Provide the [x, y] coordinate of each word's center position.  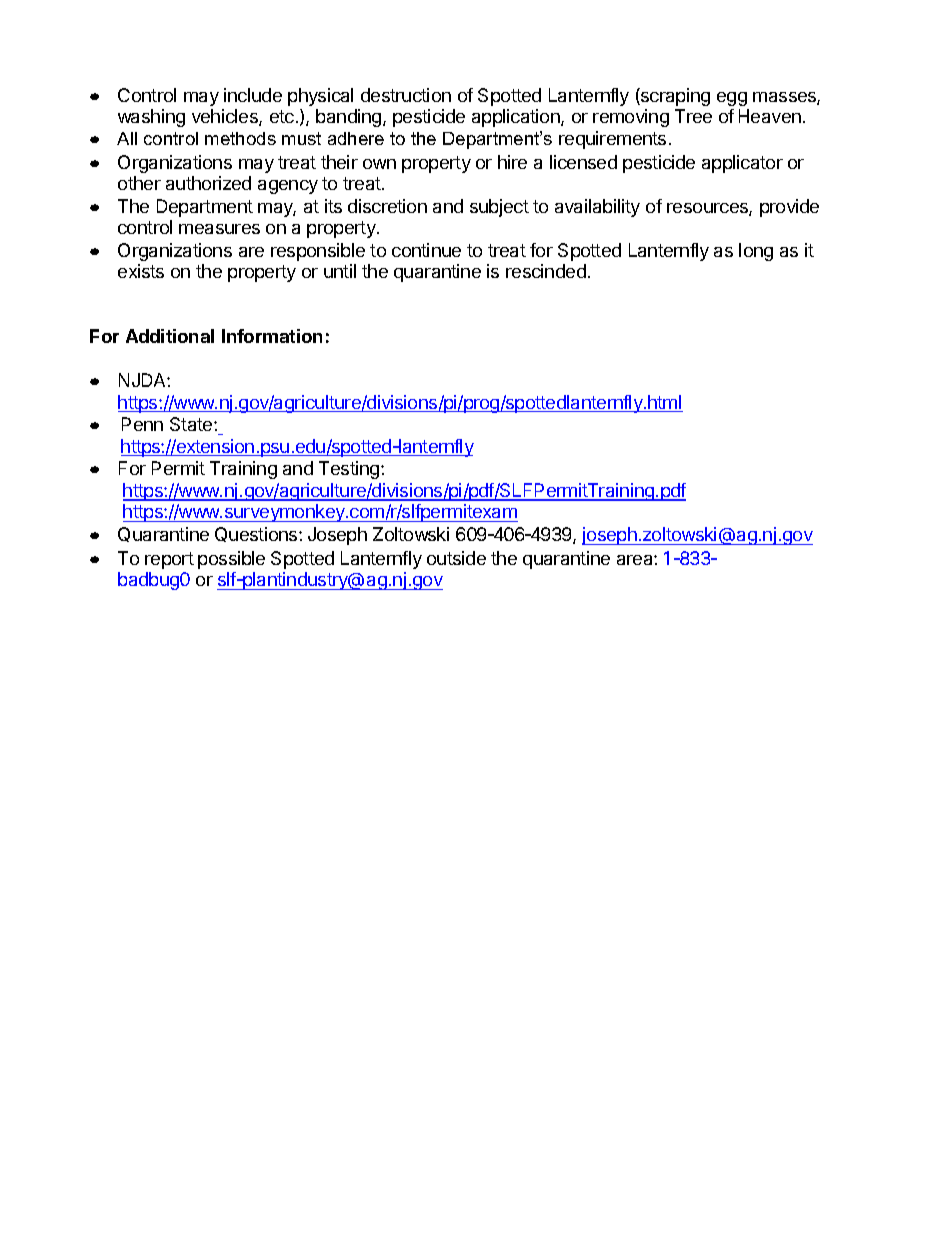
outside [456, 558]
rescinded [546, 271]
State [192, 424]
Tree [693, 116]
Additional [170, 336]
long [756, 252]
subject [499, 208]
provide [789, 208]
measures [219, 229]
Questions [257, 534]
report [169, 560]
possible [231, 560]
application [517, 118]
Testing [350, 470]
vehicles [226, 117]
